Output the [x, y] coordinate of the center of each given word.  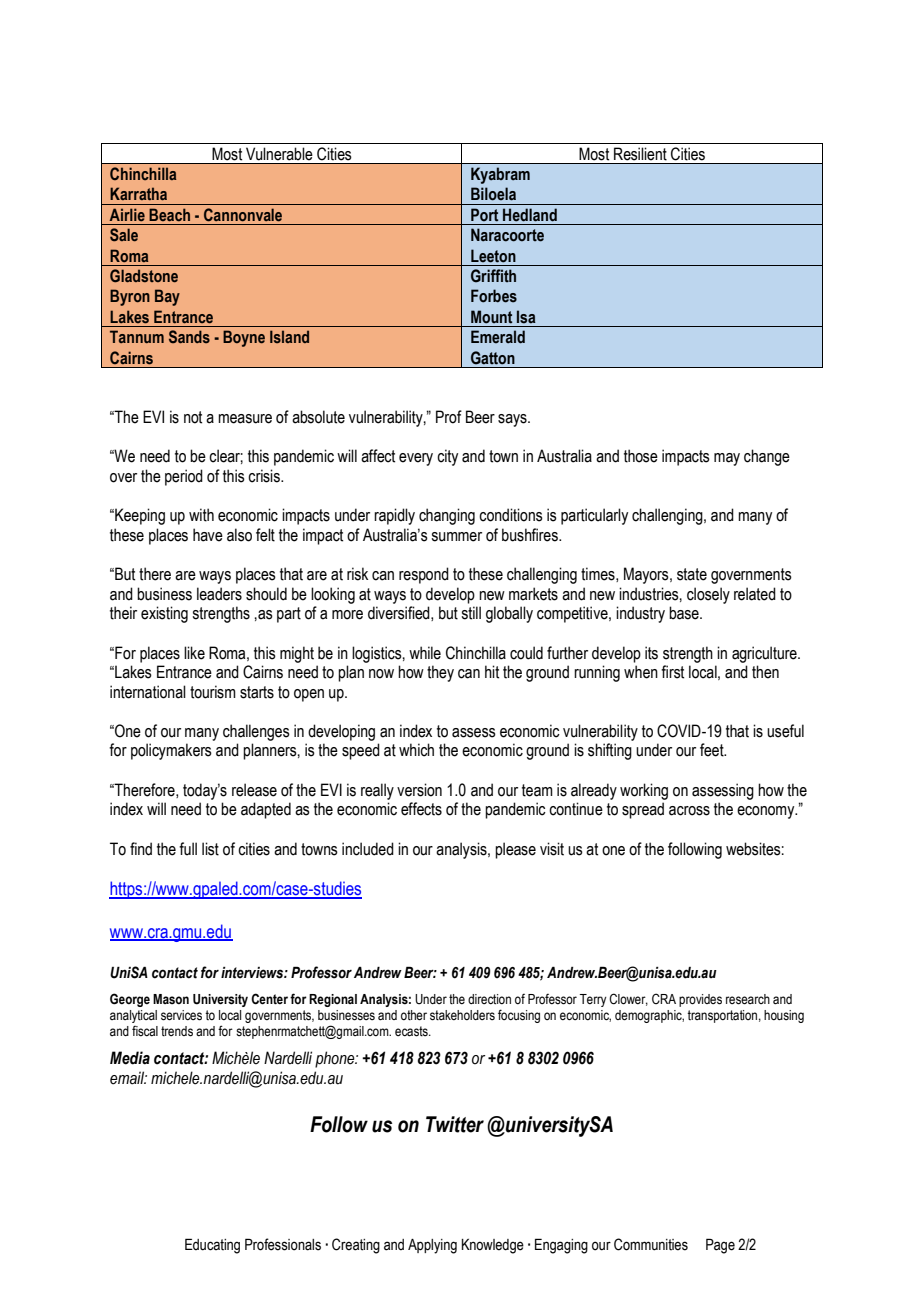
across [689, 811]
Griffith [493, 276]
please [515, 850]
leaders [219, 594]
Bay [167, 297]
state [692, 574]
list [210, 849]
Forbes [494, 296]
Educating [212, 1246]
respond [424, 575]
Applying [432, 1246]
